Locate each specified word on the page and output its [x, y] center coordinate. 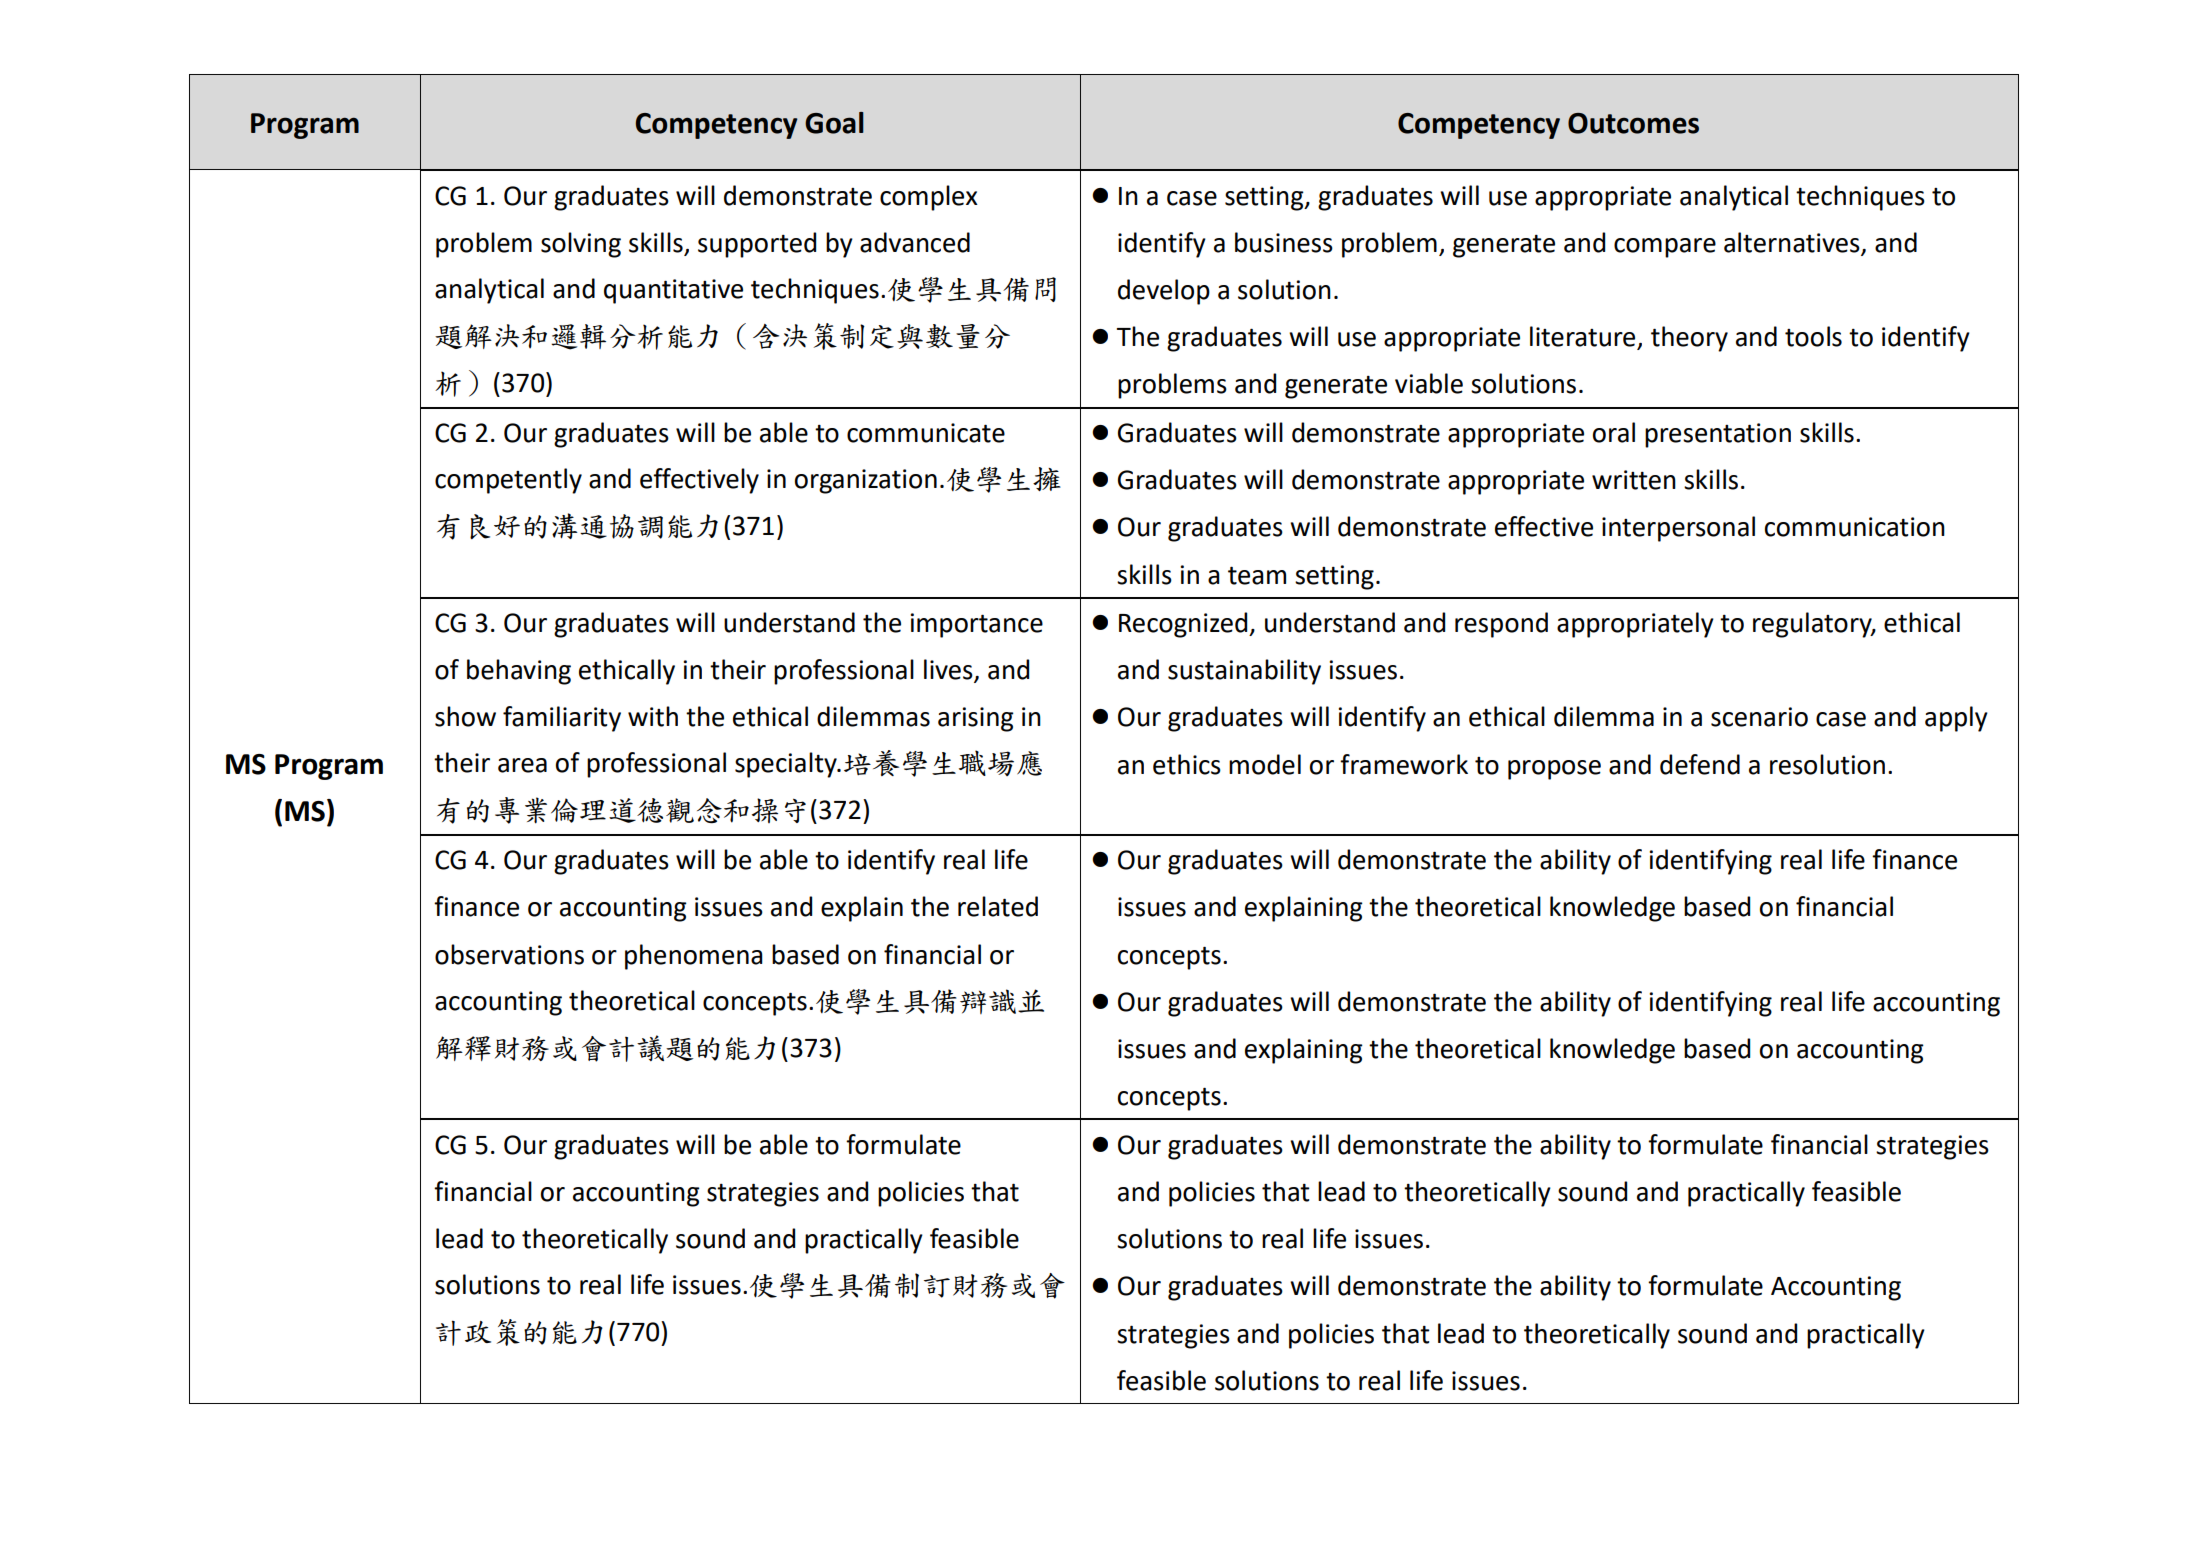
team [1257, 575]
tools [1813, 336]
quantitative [673, 291]
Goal [834, 123]
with [653, 716]
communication [1855, 527]
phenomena [694, 957]
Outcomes [1633, 123]
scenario [1759, 717]
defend [1700, 764]
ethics [1187, 764]
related [998, 906]
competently [508, 481]
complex [929, 198]
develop [1164, 292]
